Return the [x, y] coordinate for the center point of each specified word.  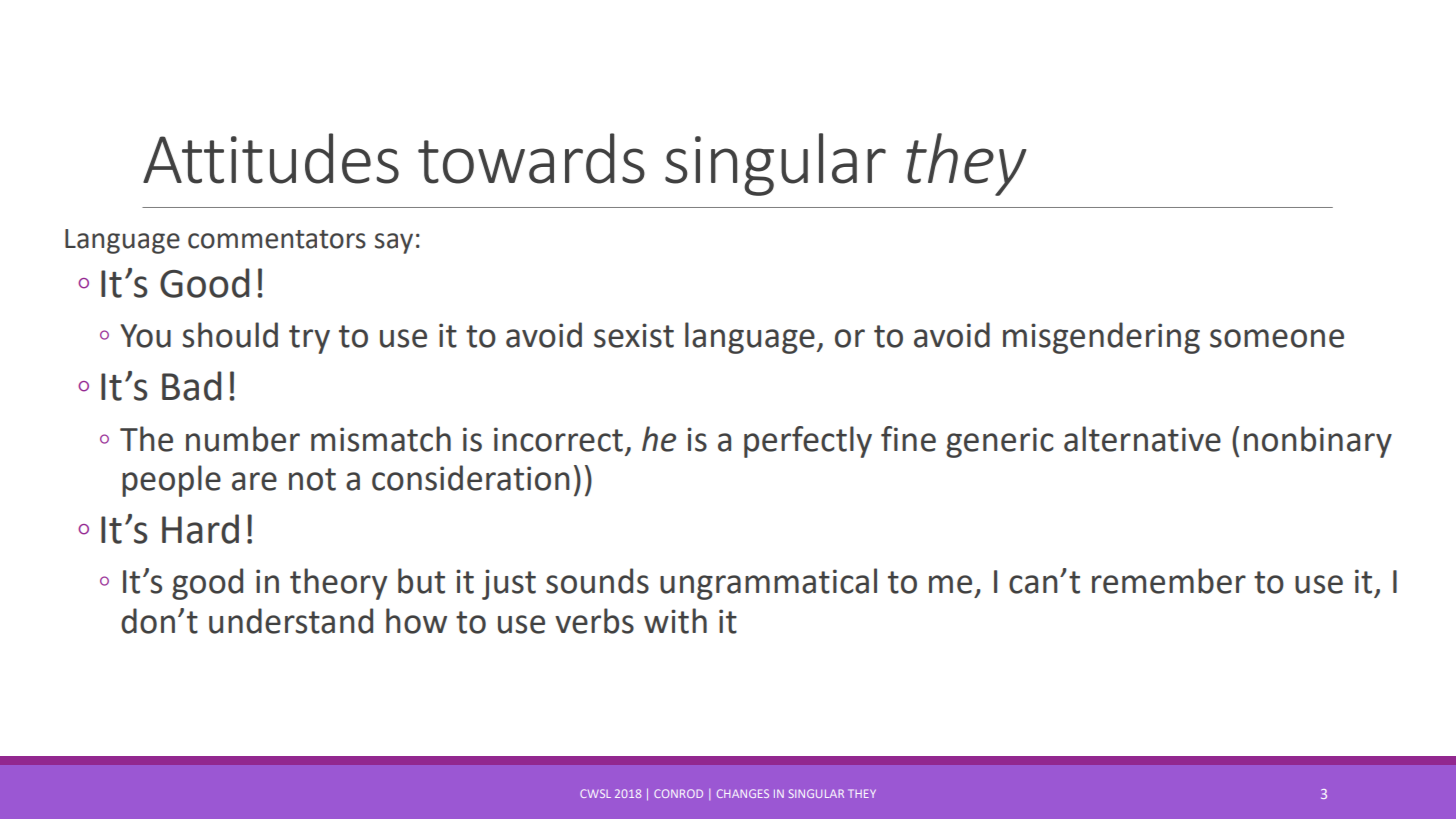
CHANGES [743, 793]
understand [291, 621]
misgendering [1101, 338]
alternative [1142, 439]
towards [531, 158]
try [309, 339]
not [312, 479]
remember [1169, 581]
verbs [594, 621]
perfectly [808, 442]
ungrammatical [768, 584]
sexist [634, 335]
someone [1277, 338]
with [675, 621]
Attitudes [271, 158]
